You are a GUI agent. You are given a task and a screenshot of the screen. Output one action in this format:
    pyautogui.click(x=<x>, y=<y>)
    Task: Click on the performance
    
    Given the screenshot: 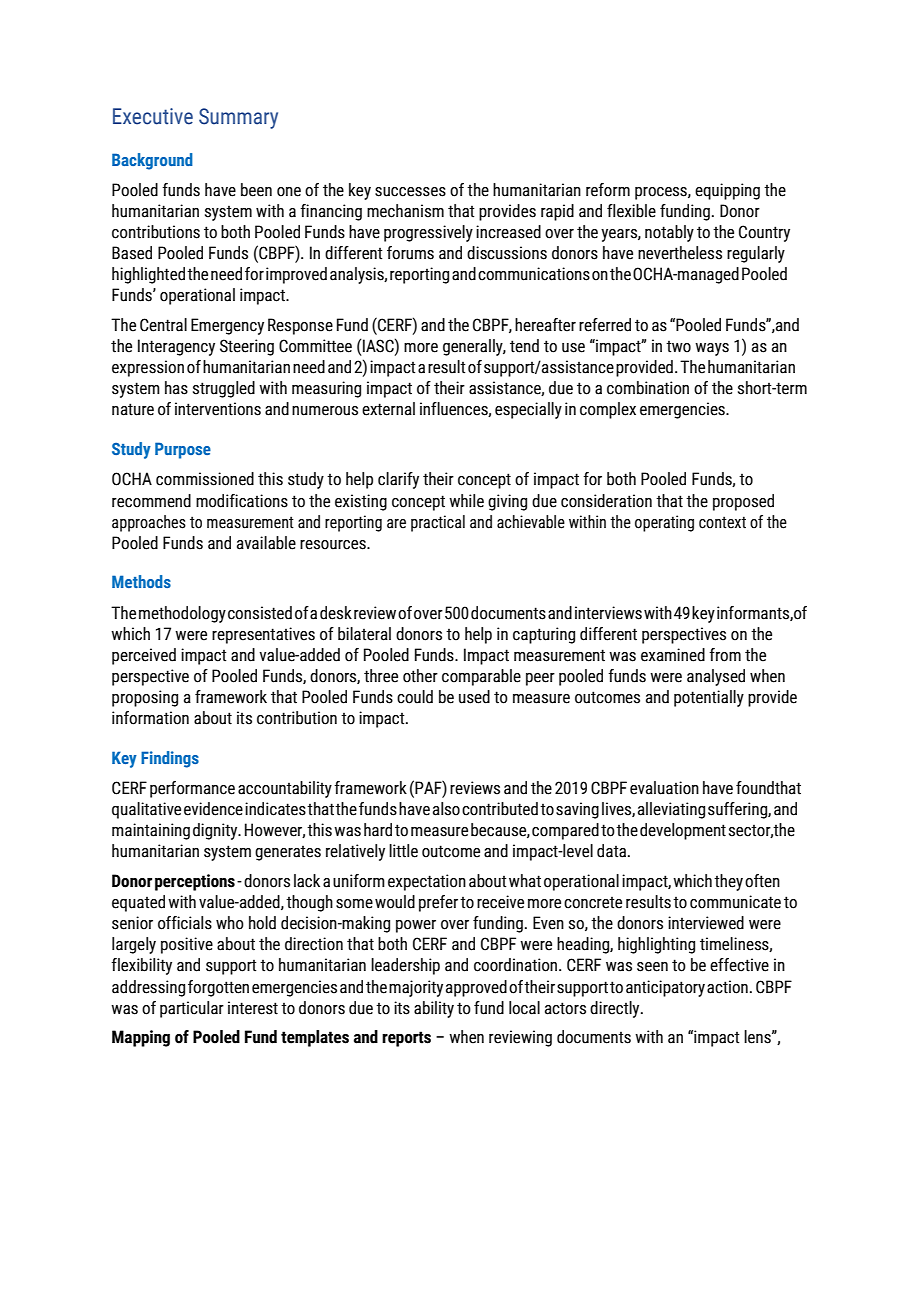 What is the action you would take?
    pyautogui.click(x=192, y=789)
